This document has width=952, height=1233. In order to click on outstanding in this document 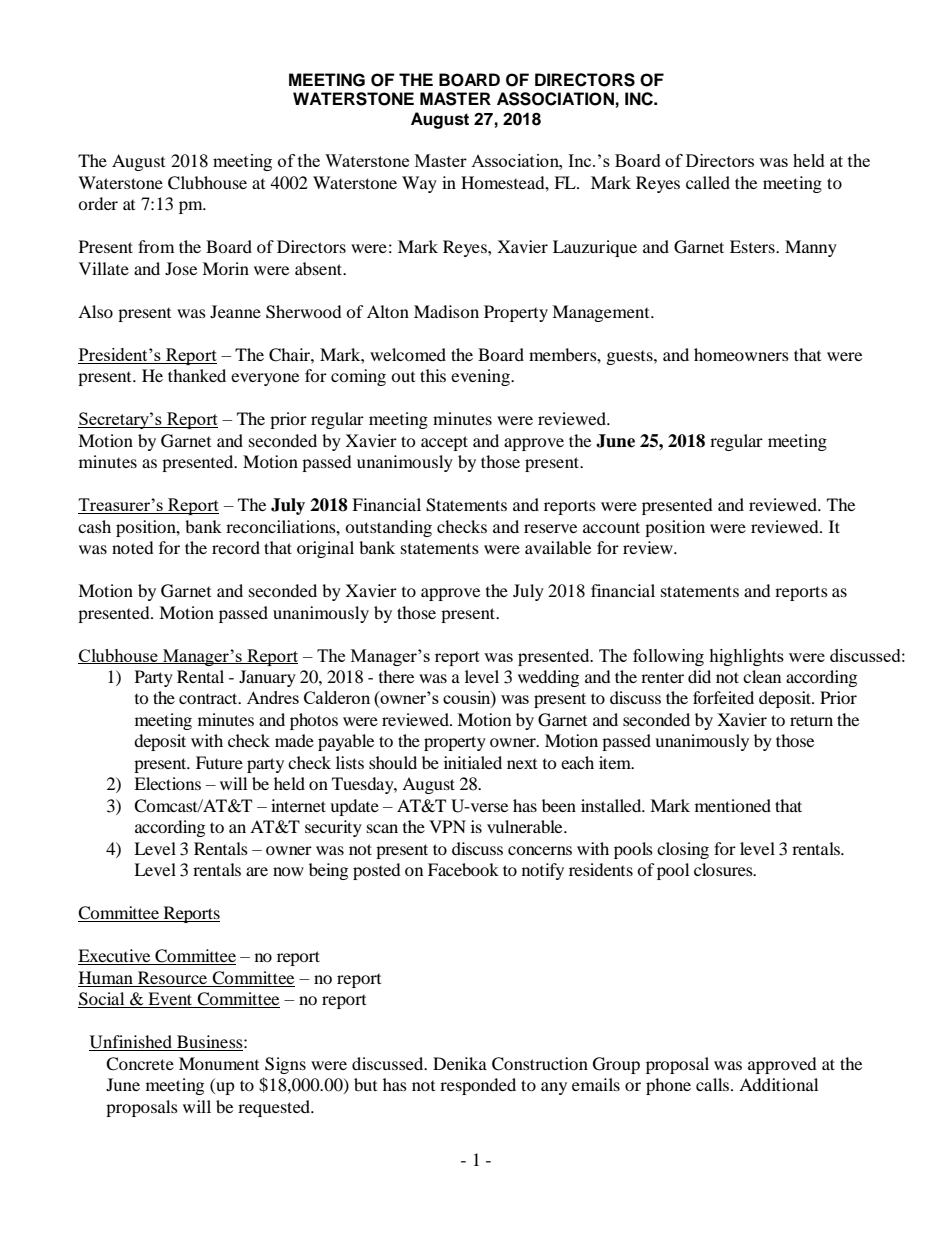, I will do `click(388, 528)`.
